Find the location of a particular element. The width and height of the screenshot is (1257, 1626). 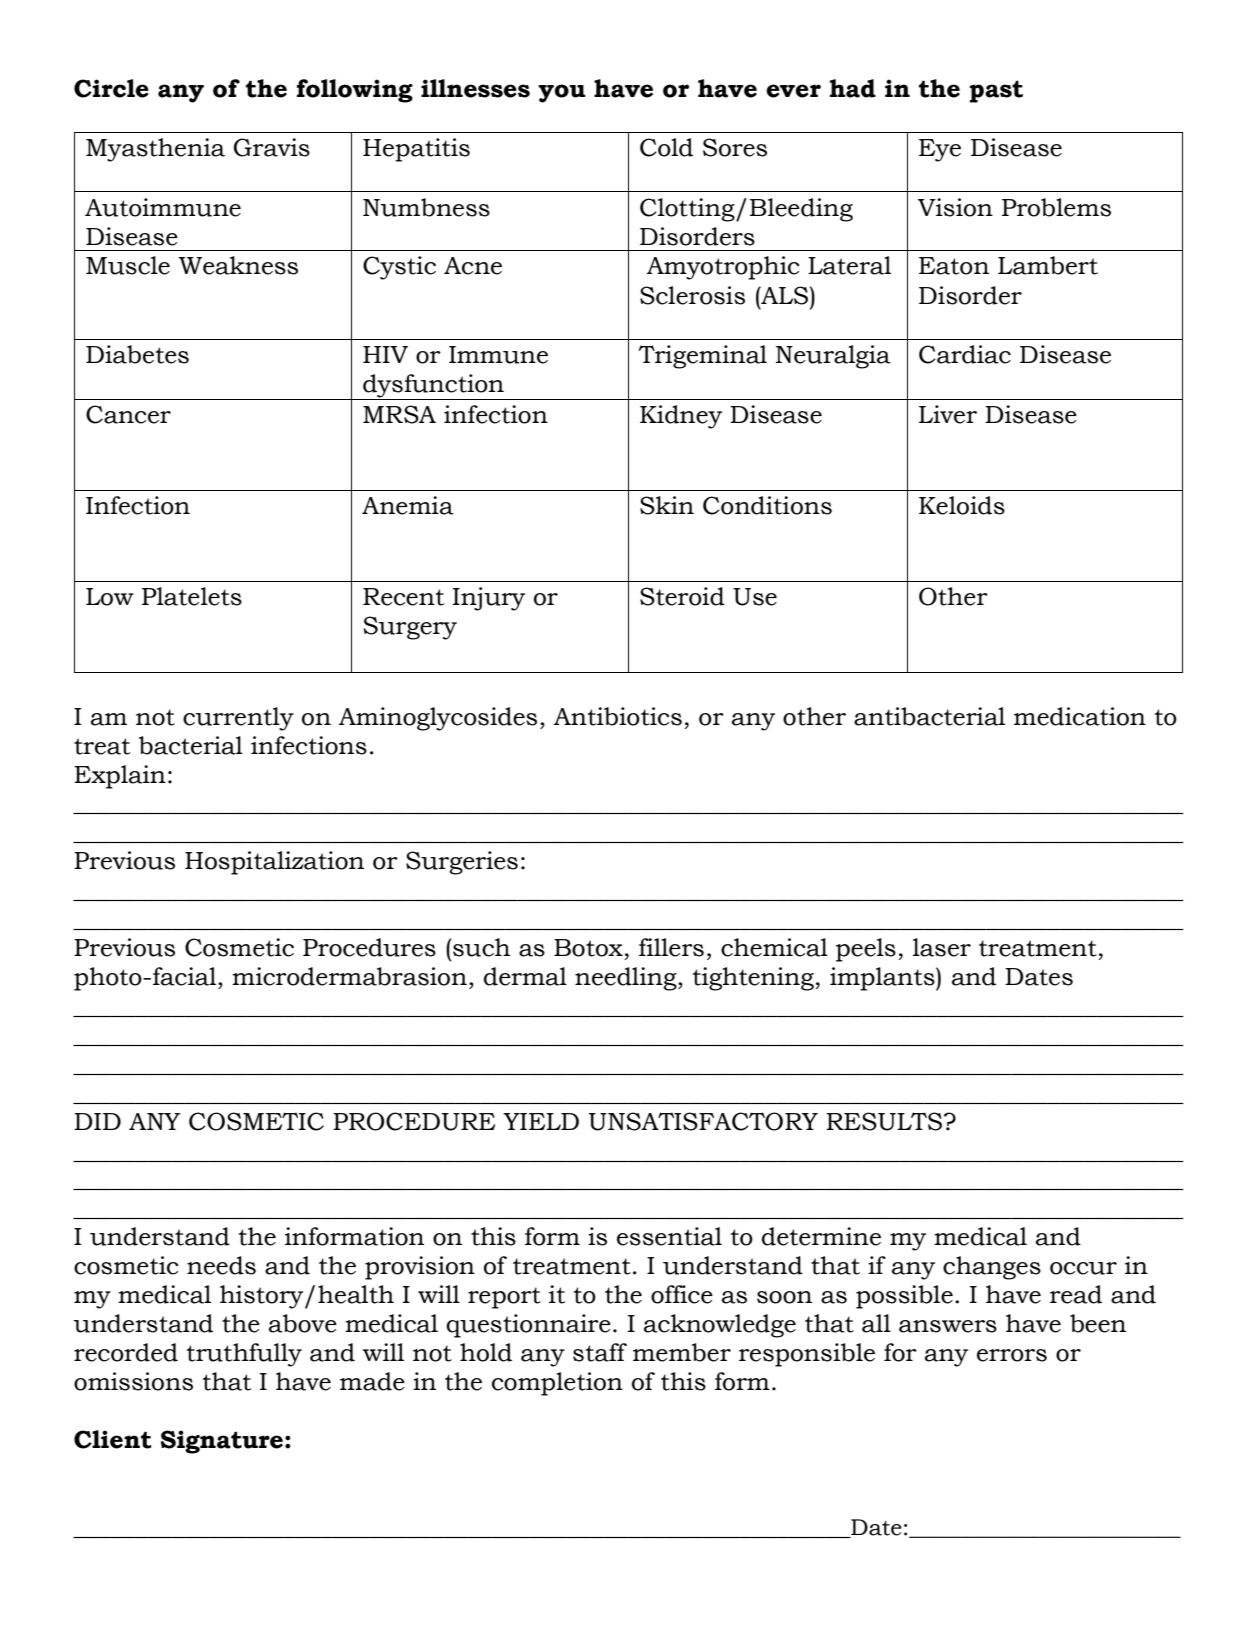

laser is located at coordinates (942, 947).
